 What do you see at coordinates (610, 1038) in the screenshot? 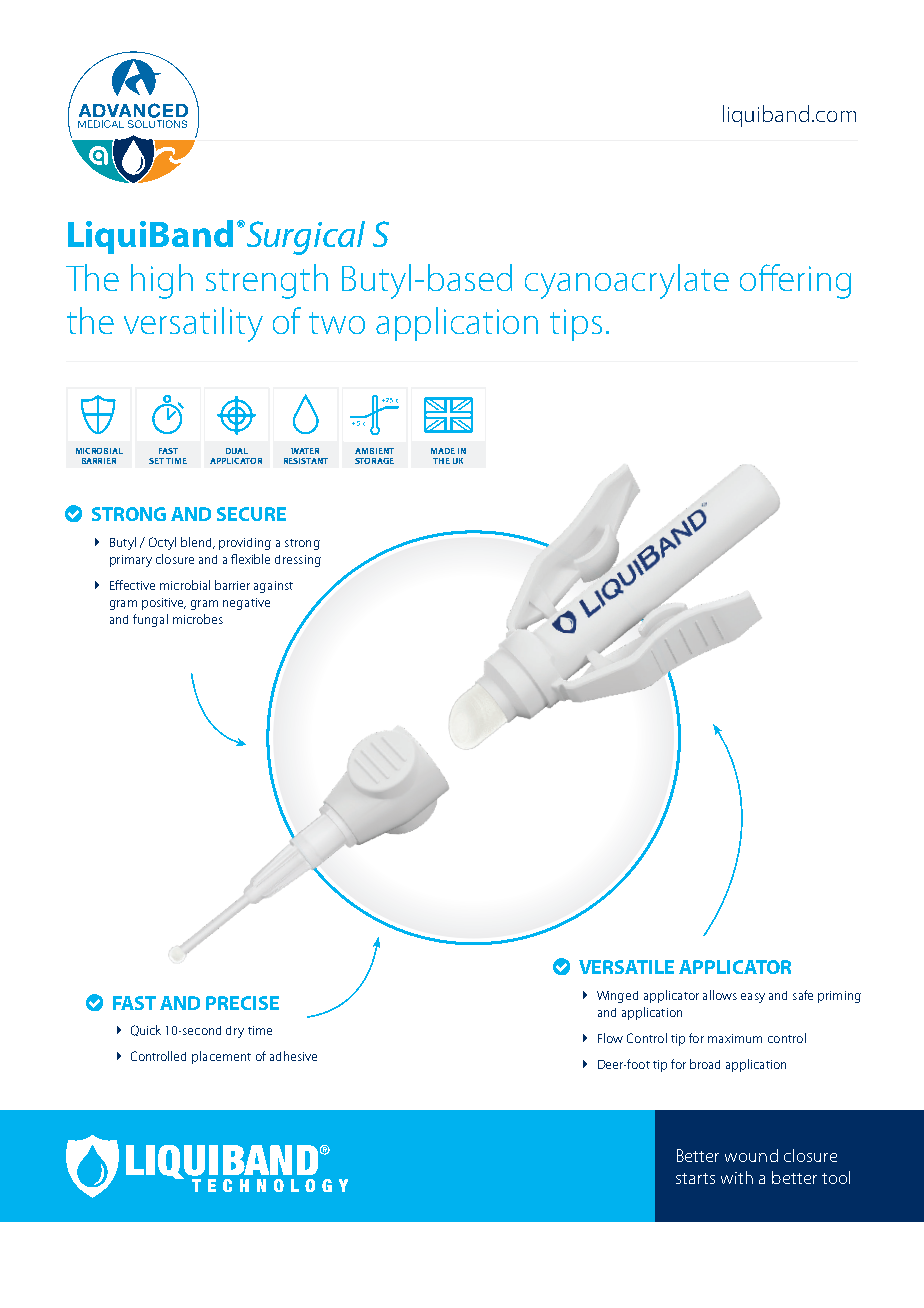
I see `Flow` at bounding box center [610, 1038].
